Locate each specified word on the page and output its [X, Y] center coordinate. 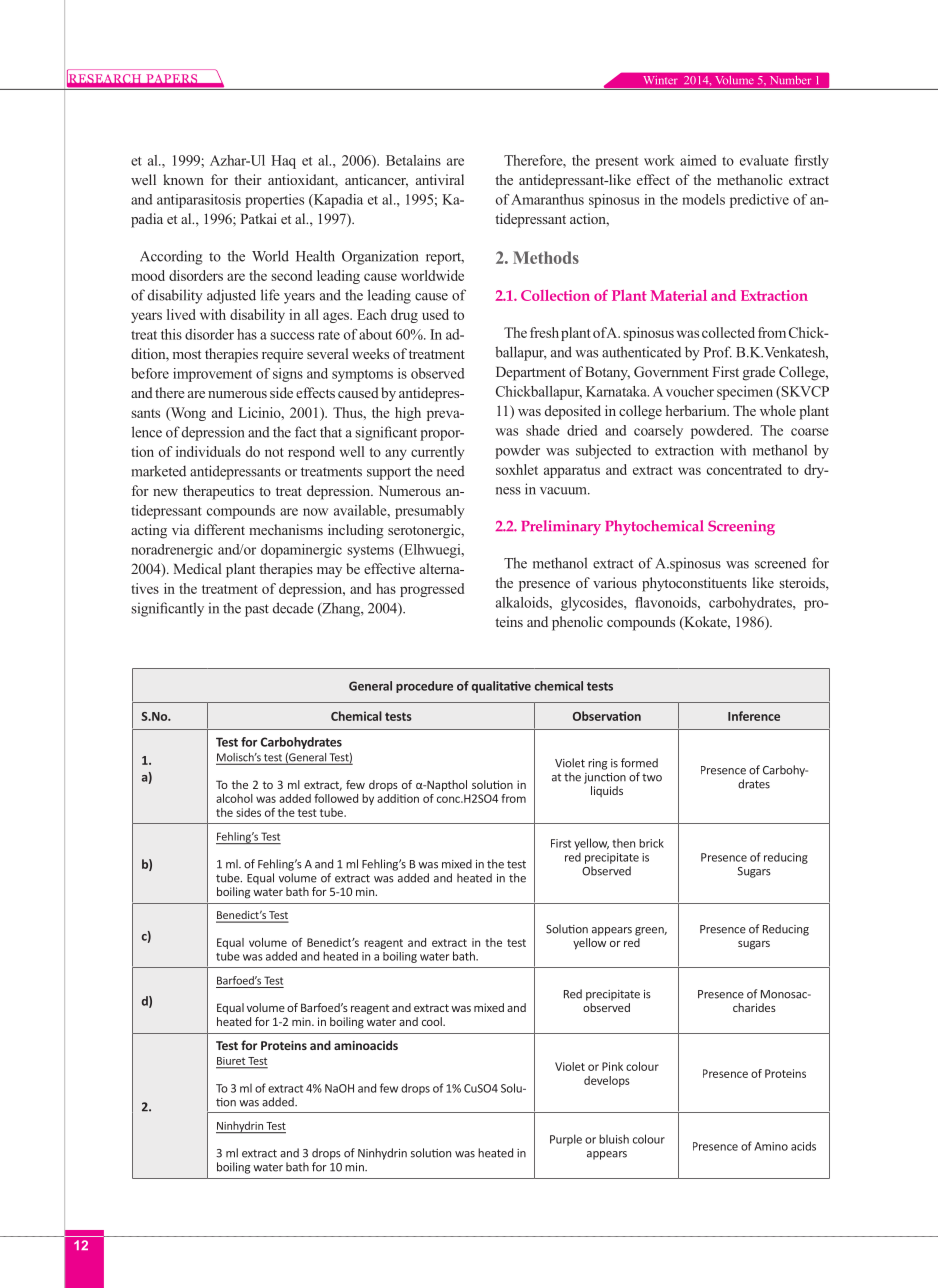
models [703, 199]
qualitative [501, 687]
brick [651, 843]
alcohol [234, 798]
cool [433, 1021]
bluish [614, 1139]
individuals [208, 451]
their [248, 179]
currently [437, 453]
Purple [566, 1140]
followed [336, 798]
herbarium [697, 410]
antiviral [440, 179]
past [257, 610]
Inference [754, 716]
